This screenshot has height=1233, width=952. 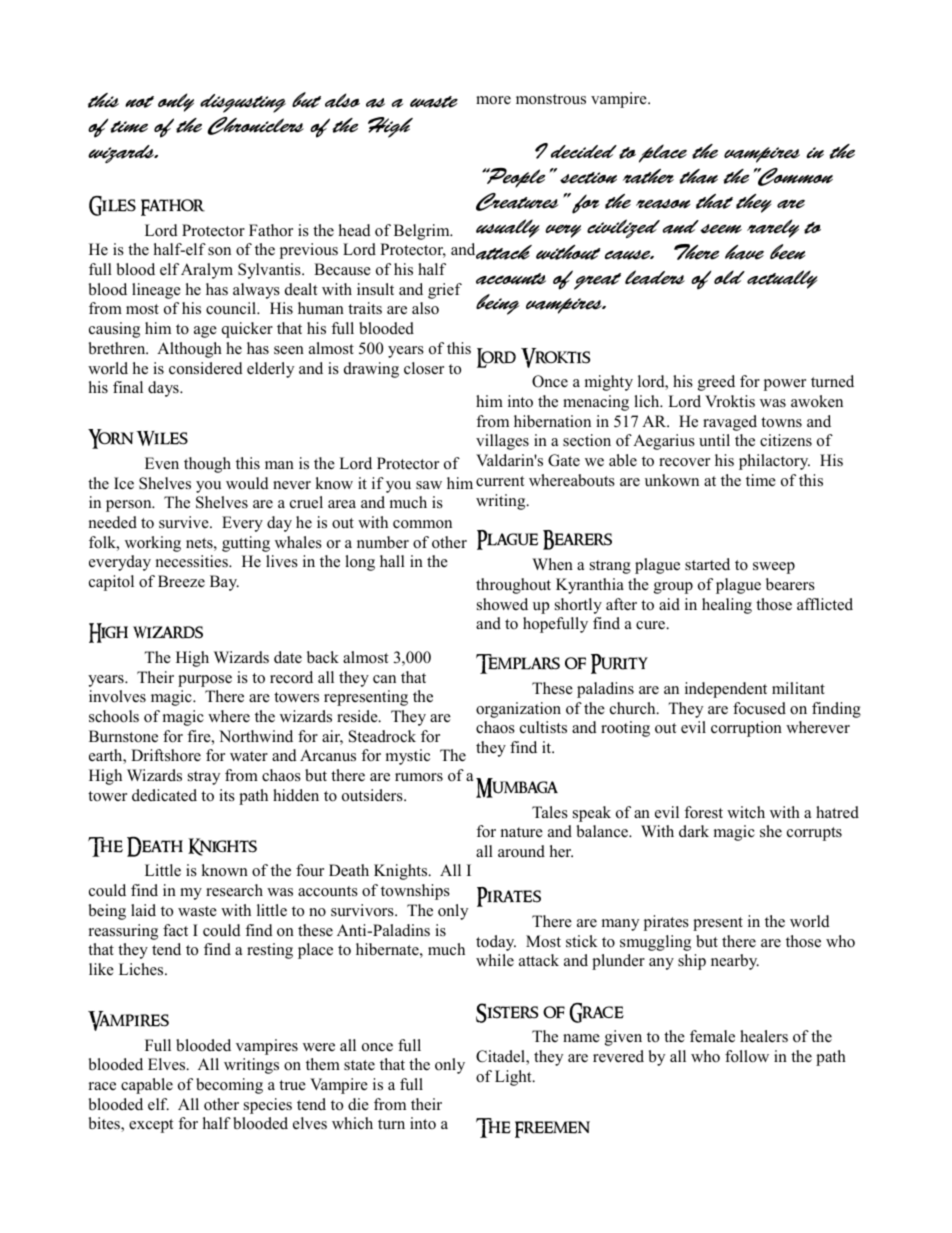 I want to click on today, so click(x=496, y=943).
